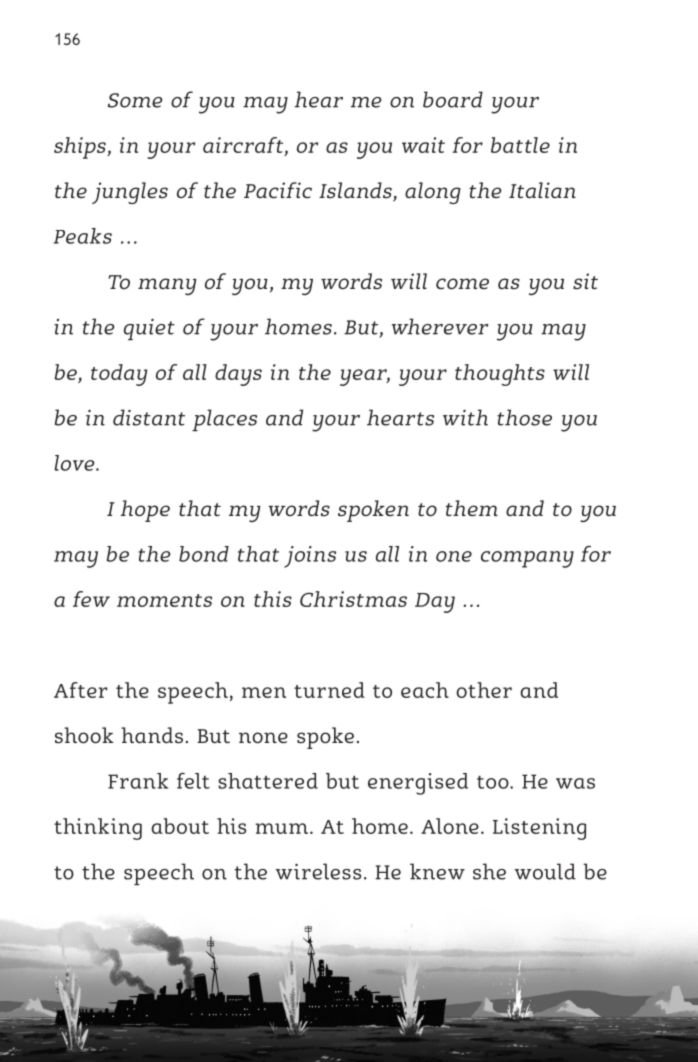 The height and width of the screenshot is (1062, 698). What do you see at coordinates (462, 283) in the screenshot?
I see `come` at bounding box center [462, 283].
